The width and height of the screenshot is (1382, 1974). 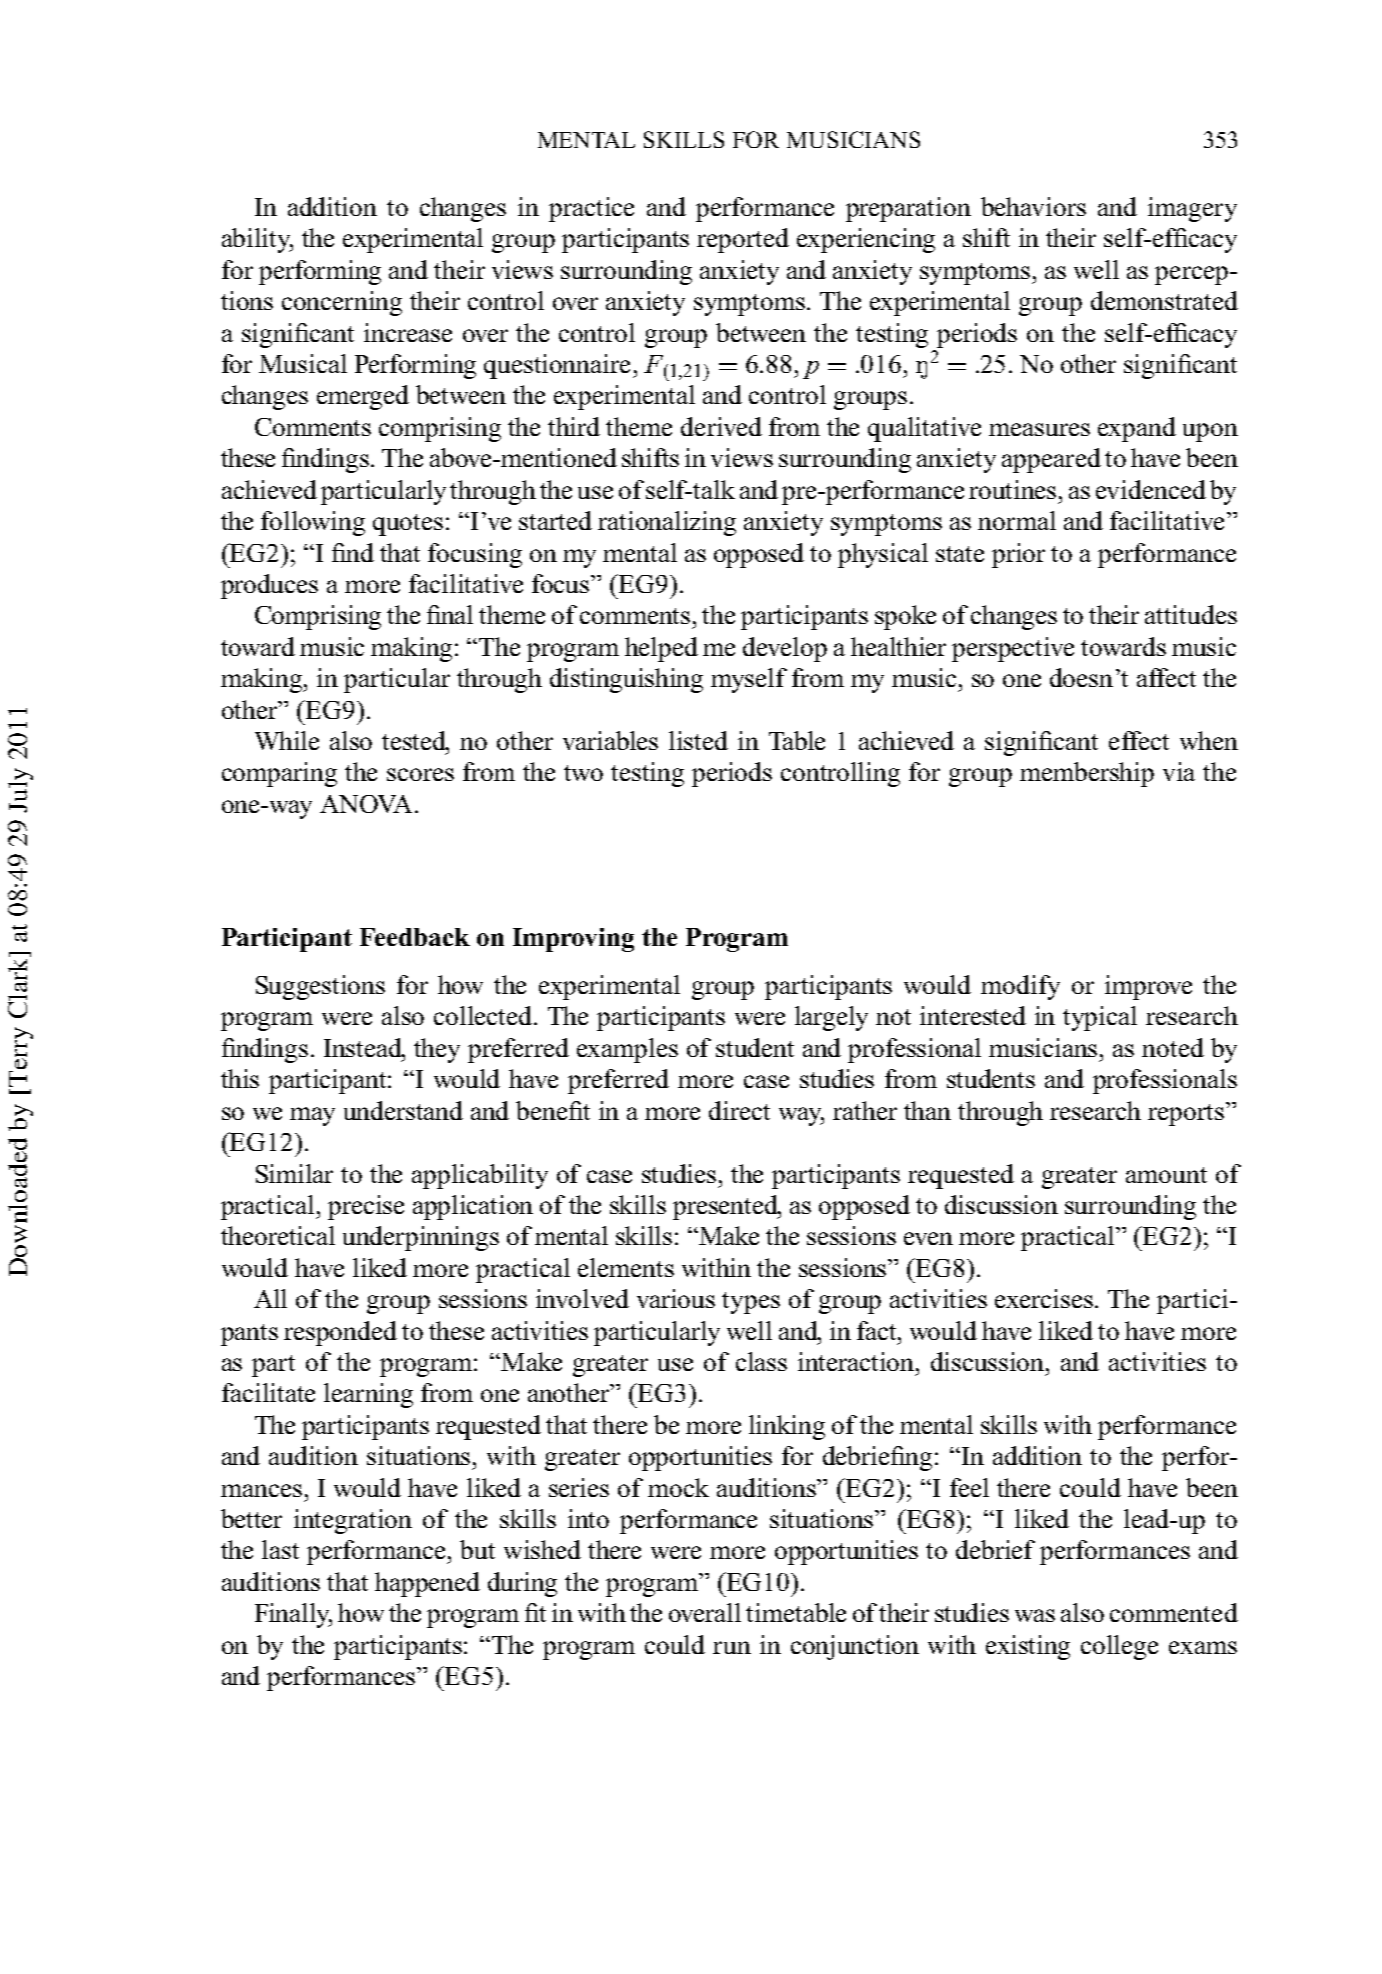 What do you see at coordinates (415, 937) in the screenshot?
I see `Feedback` at bounding box center [415, 937].
